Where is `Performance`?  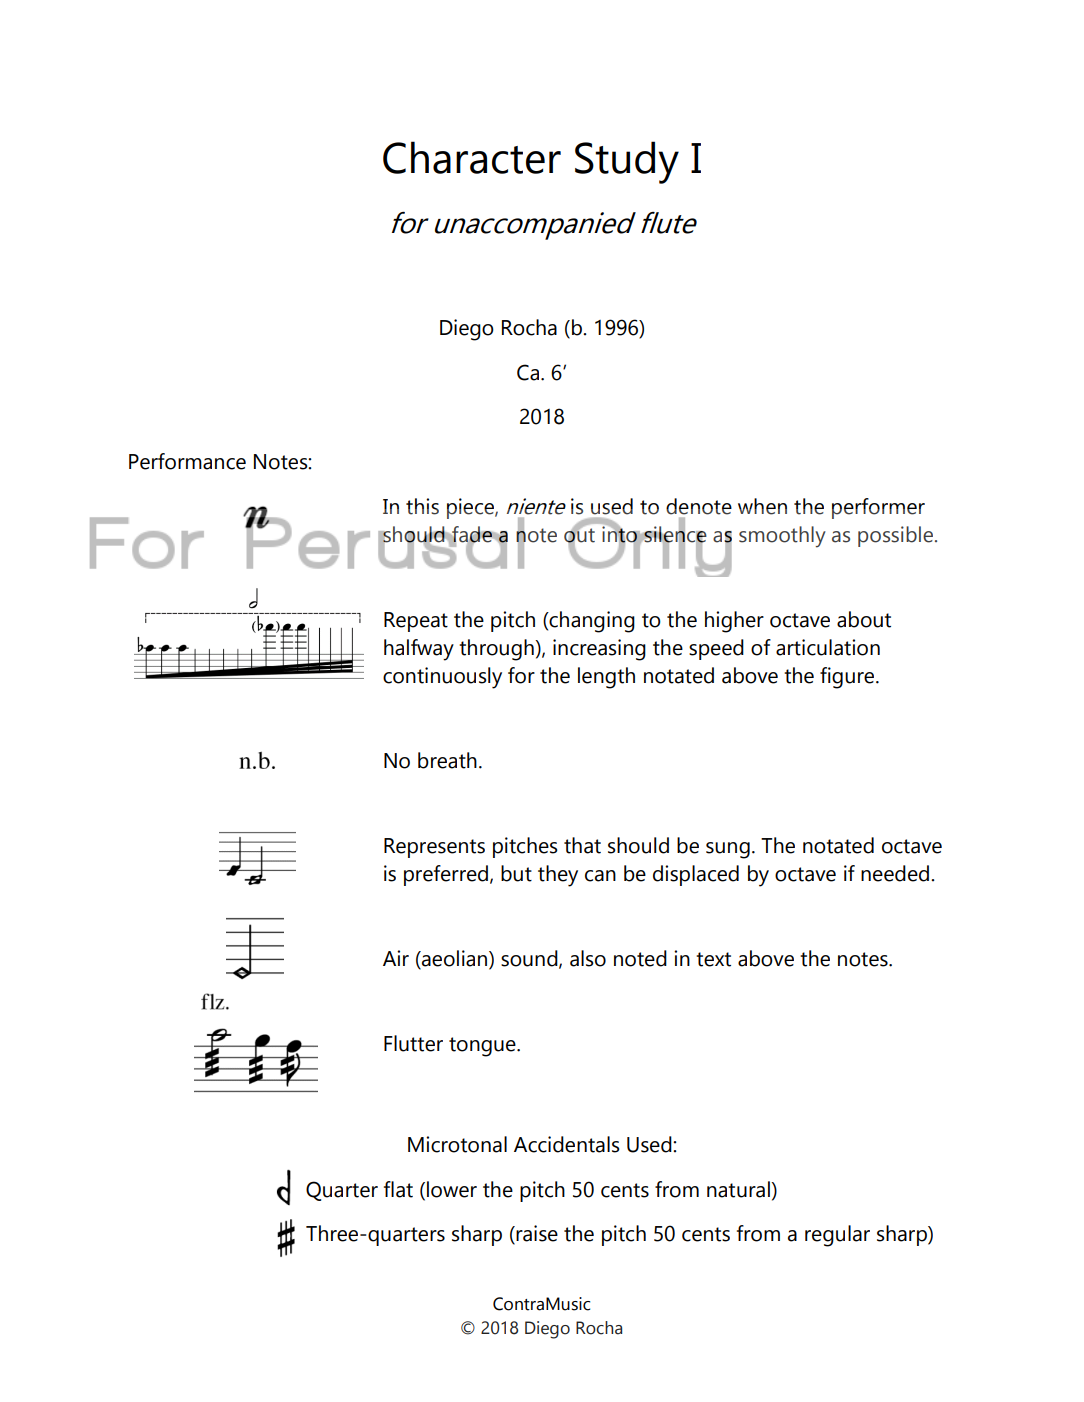 Performance is located at coordinates (187, 461).
